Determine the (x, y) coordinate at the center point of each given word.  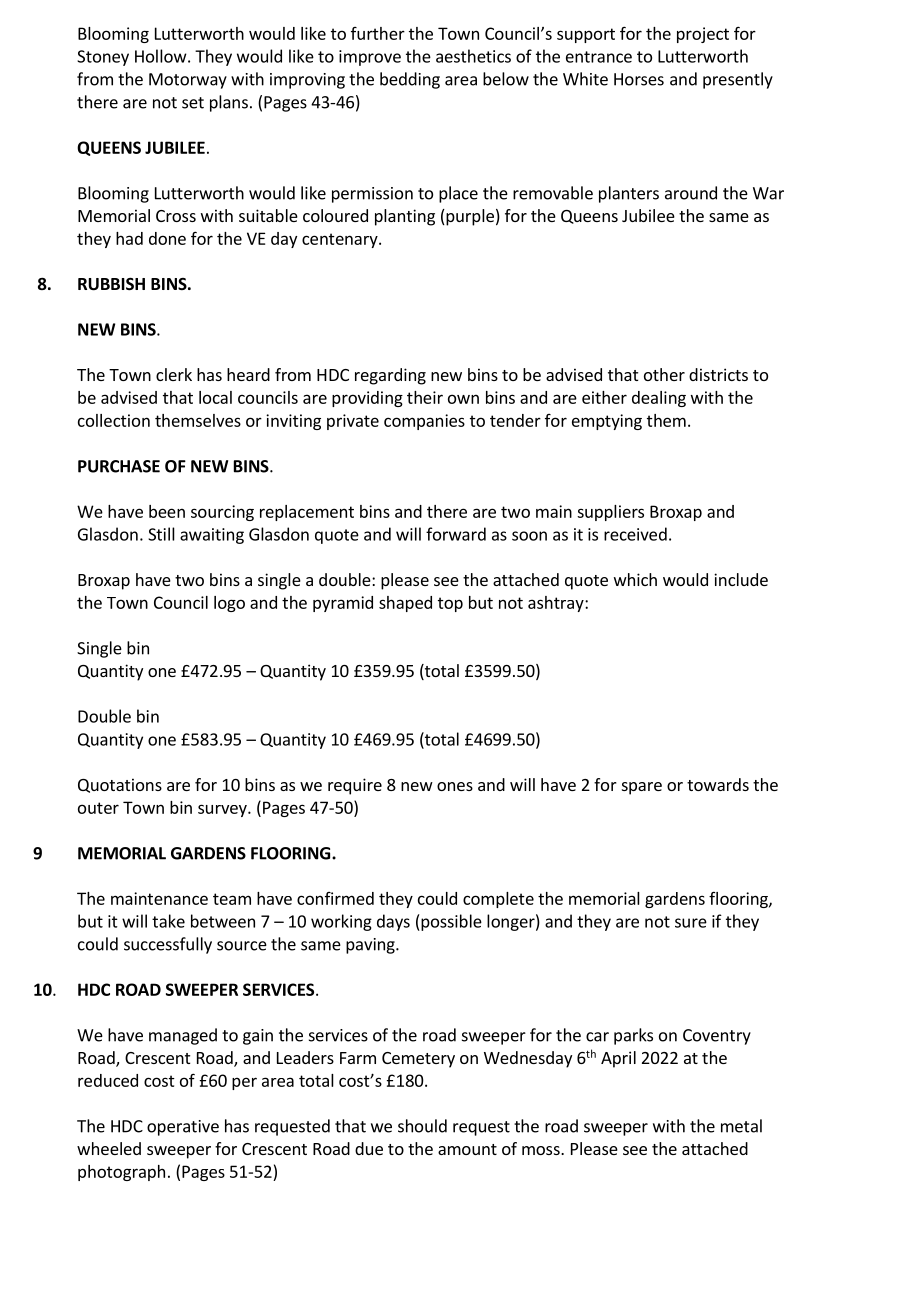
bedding (410, 80)
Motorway (188, 81)
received (635, 534)
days (393, 922)
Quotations (120, 785)
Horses (639, 79)
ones (455, 786)
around (691, 193)
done (167, 238)
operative (183, 1128)
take (168, 921)
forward (456, 534)
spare (642, 788)
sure (691, 923)
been (167, 511)
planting (405, 217)
